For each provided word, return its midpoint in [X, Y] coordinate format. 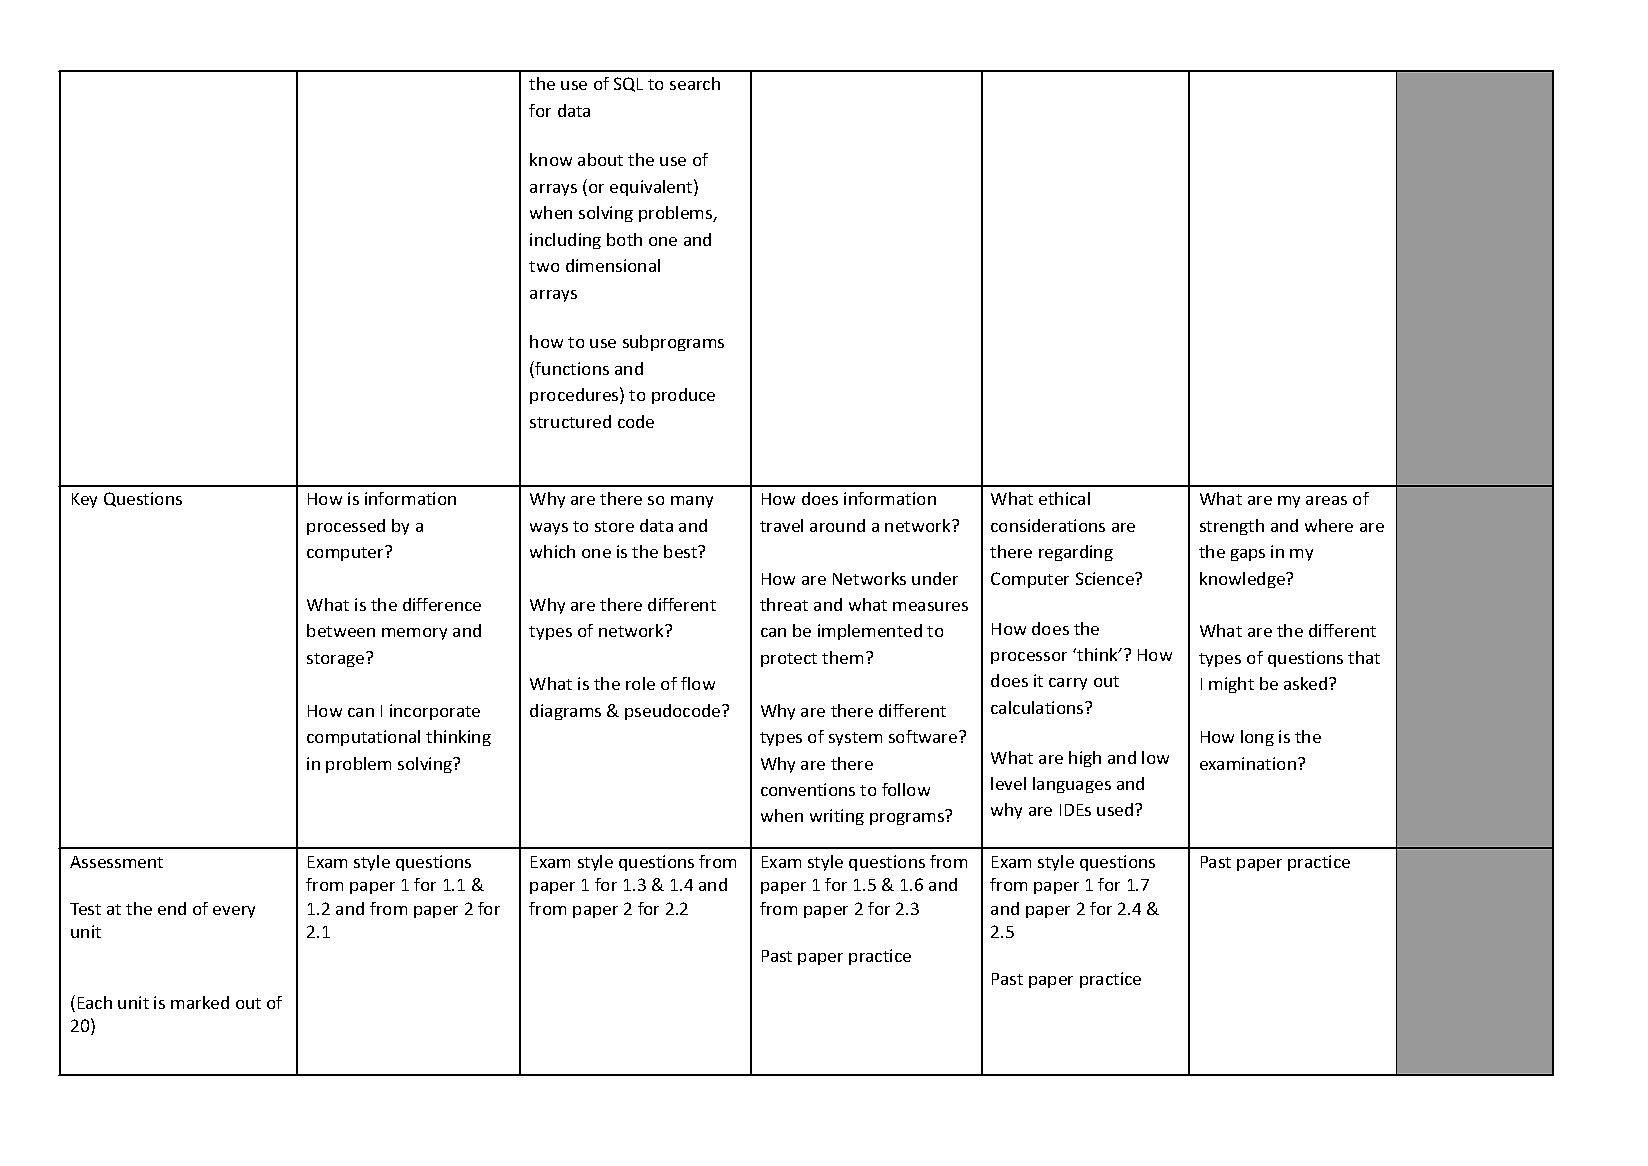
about [600, 159]
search [695, 83]
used [1116, 809]
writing [837, 817]
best [682, 551]
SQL [628, 84]
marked [200, 1002]
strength [1232, 527]
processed [346, 527]
